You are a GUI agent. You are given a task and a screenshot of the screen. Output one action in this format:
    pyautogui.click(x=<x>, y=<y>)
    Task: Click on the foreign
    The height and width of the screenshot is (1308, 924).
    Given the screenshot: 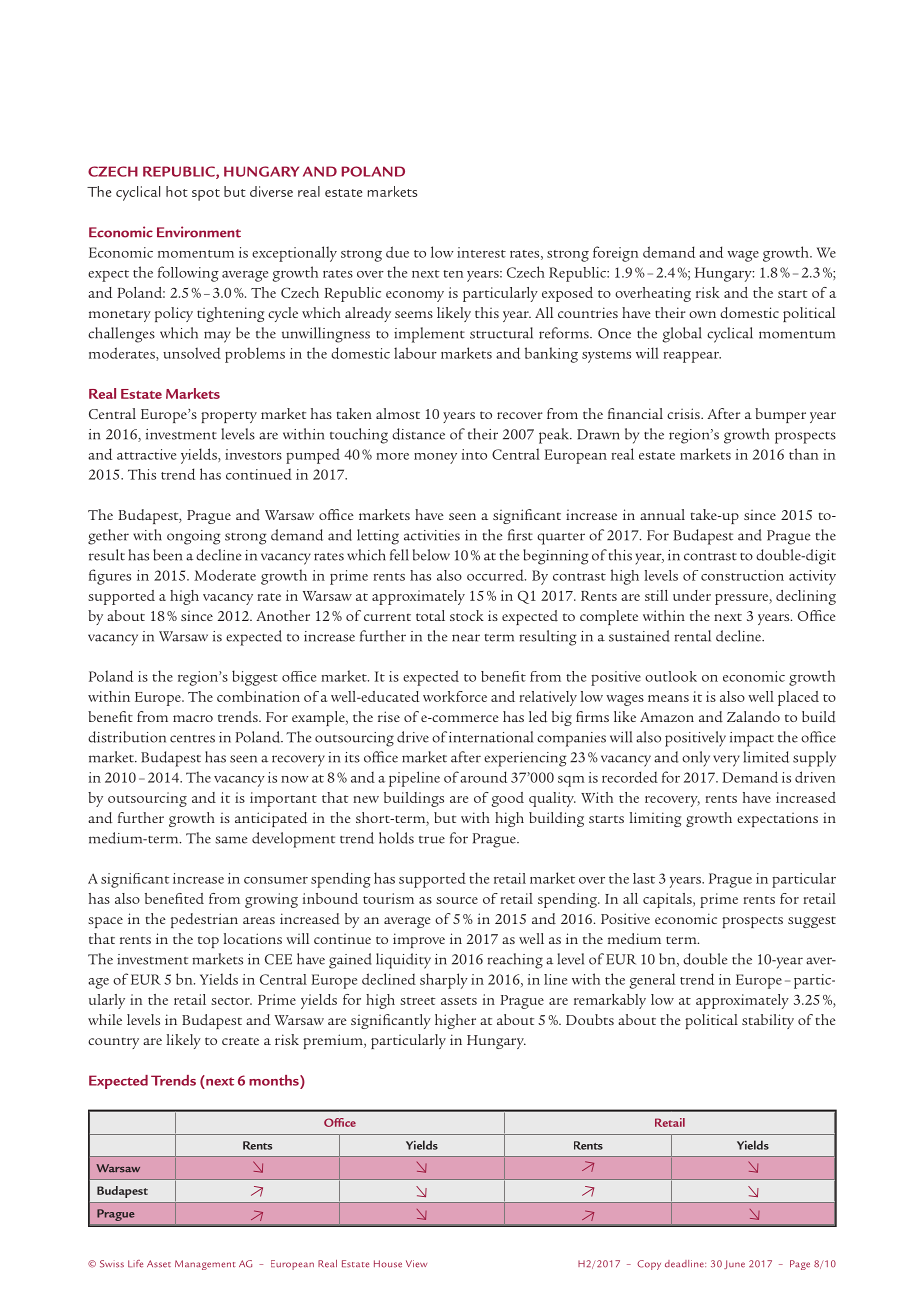 What is the action you would take?
    pyautogui.click(x=615, y=254)
